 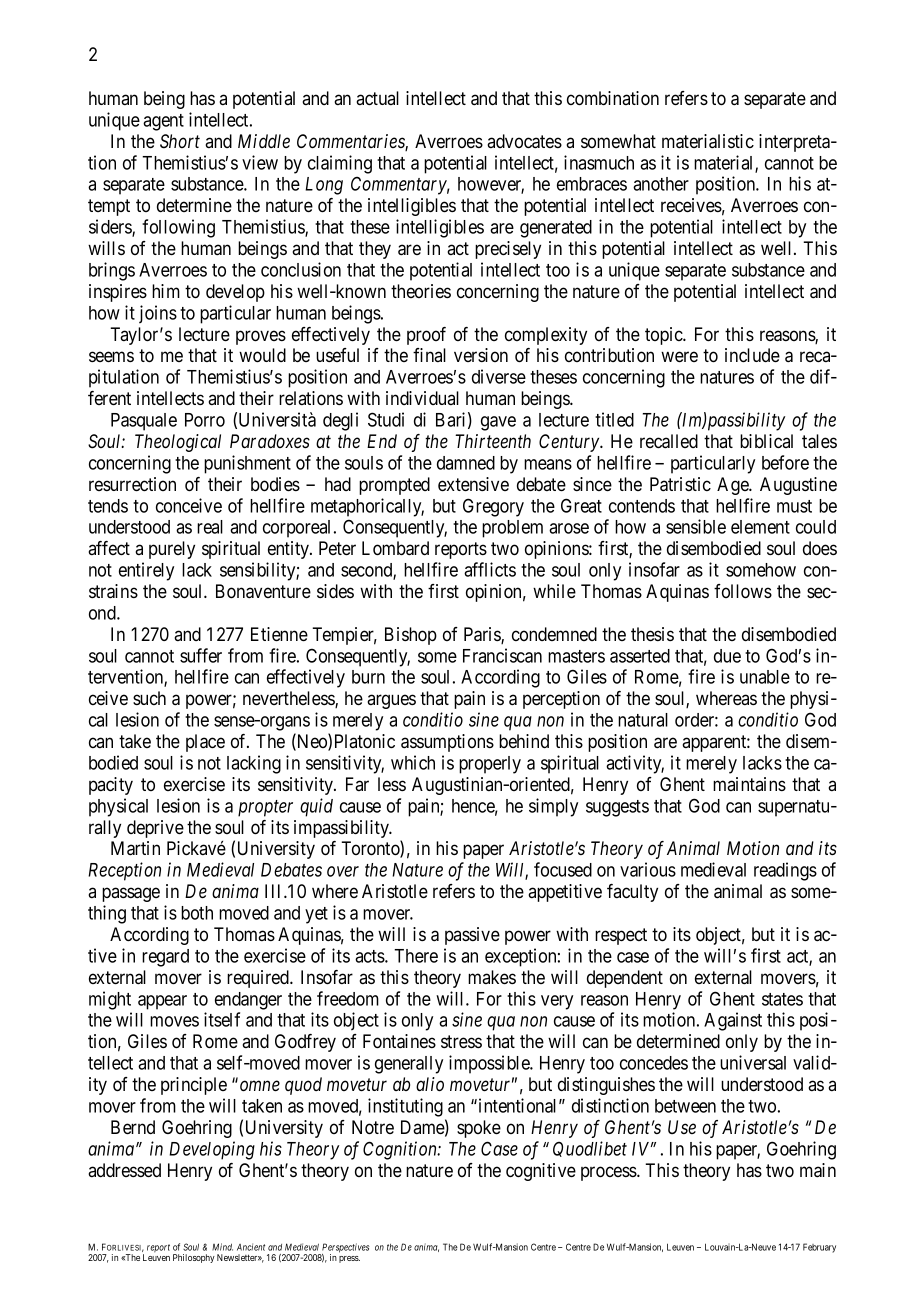 I want to click on another, so click(x=661, y=184).
